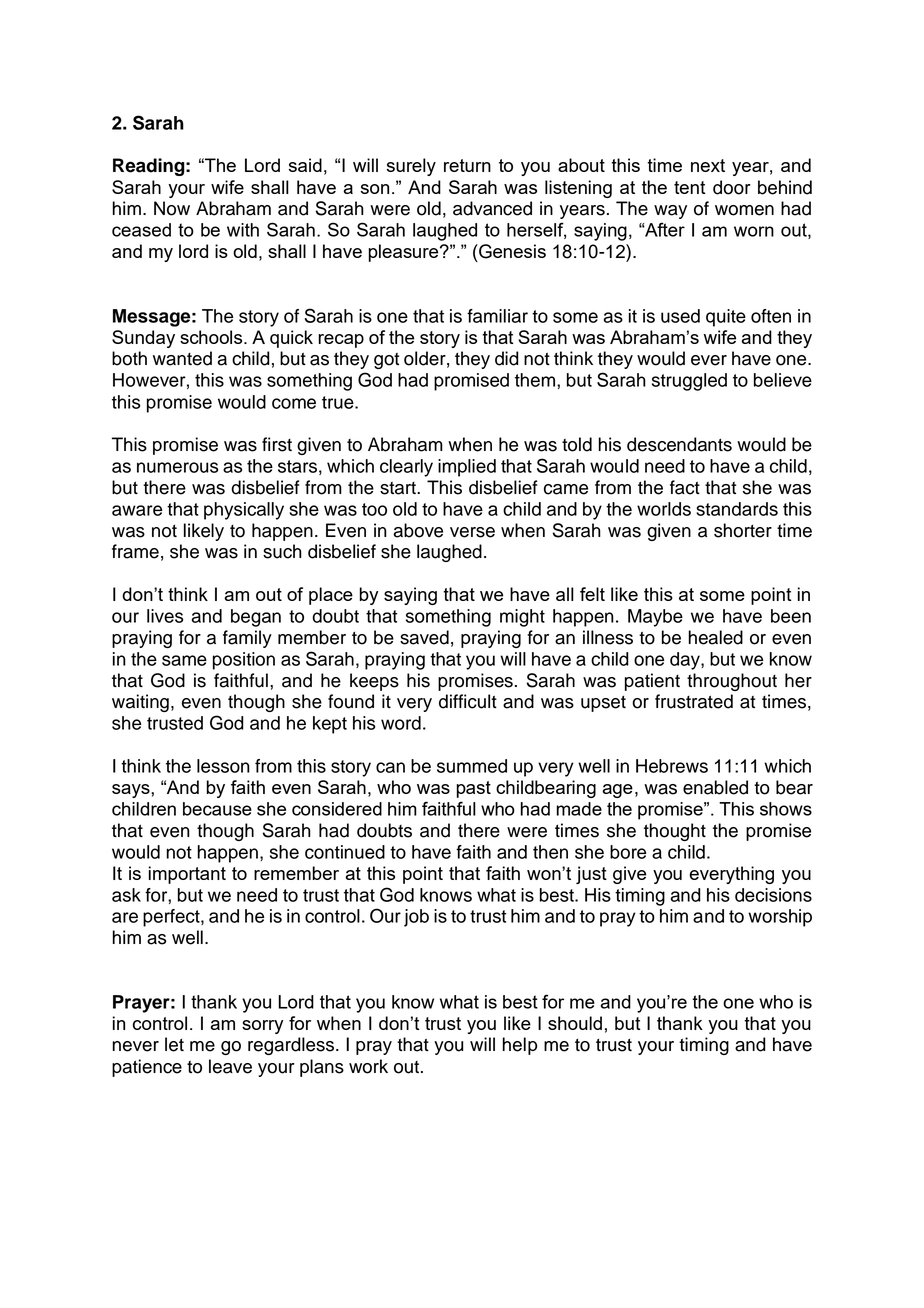 The image size is (924, 1308). I want to click on difficult, so click(468, 701).
